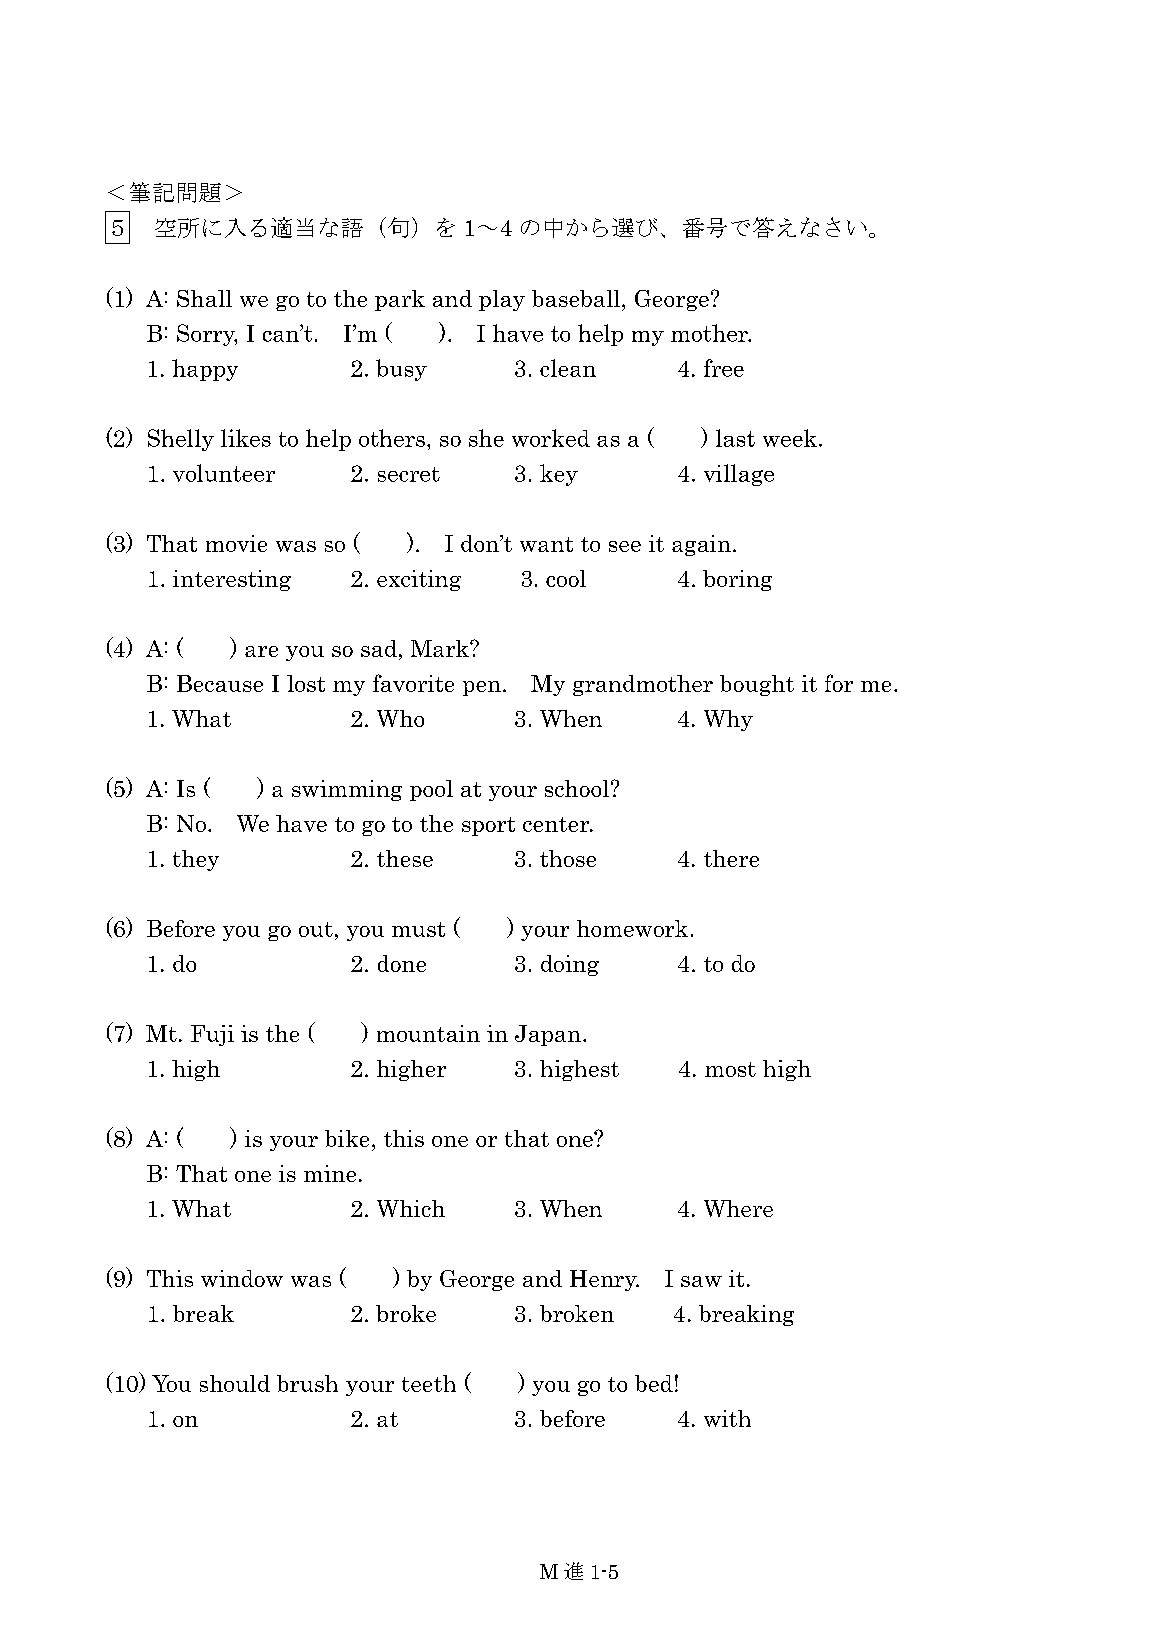 The image size is (1158, 1637). What do you see at coordinates (235, 1383) in the page?
I see `should` at bounding box center [235, 1383].
